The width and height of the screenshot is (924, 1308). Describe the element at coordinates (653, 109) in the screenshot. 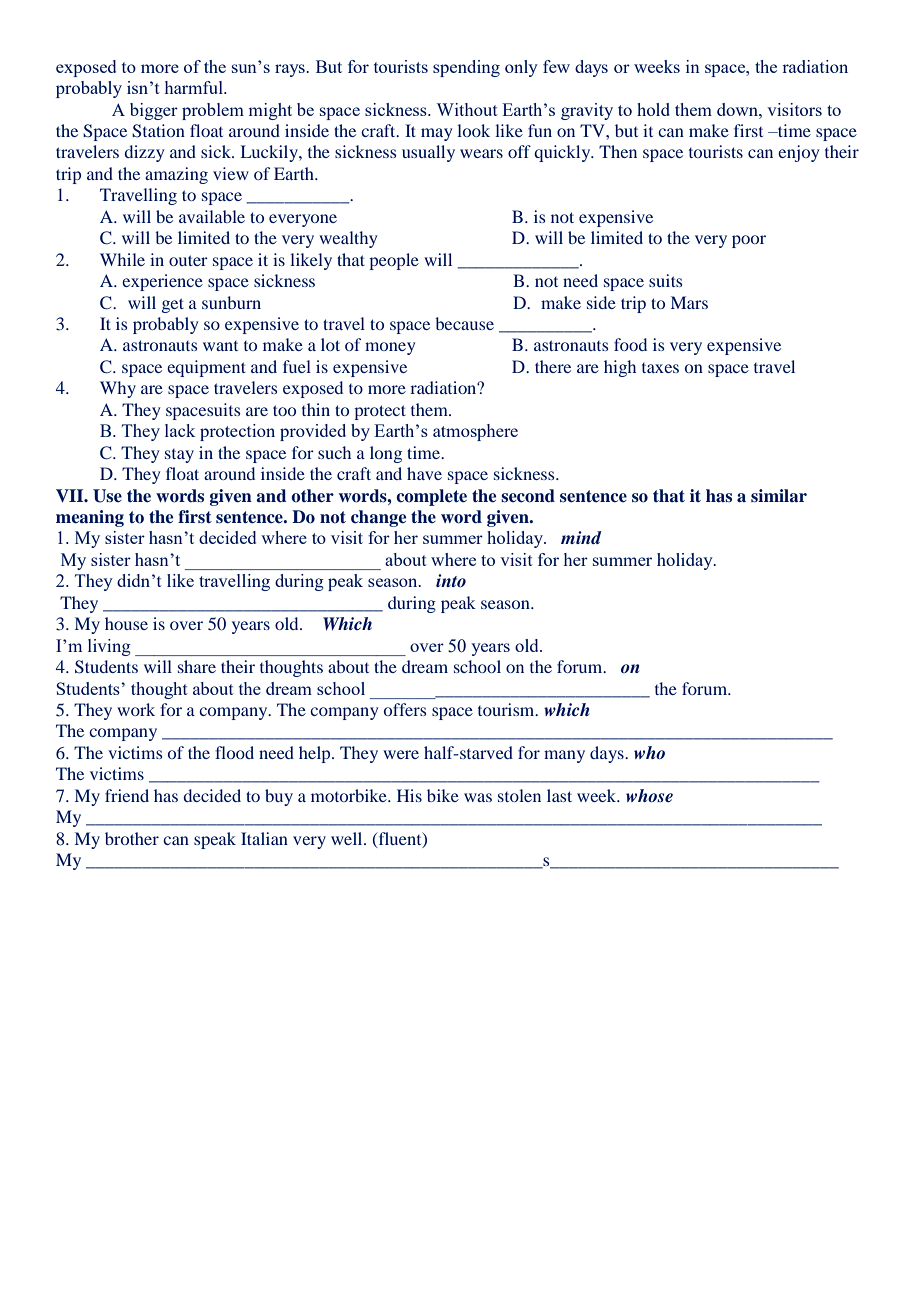

I see `hold` at that location.
